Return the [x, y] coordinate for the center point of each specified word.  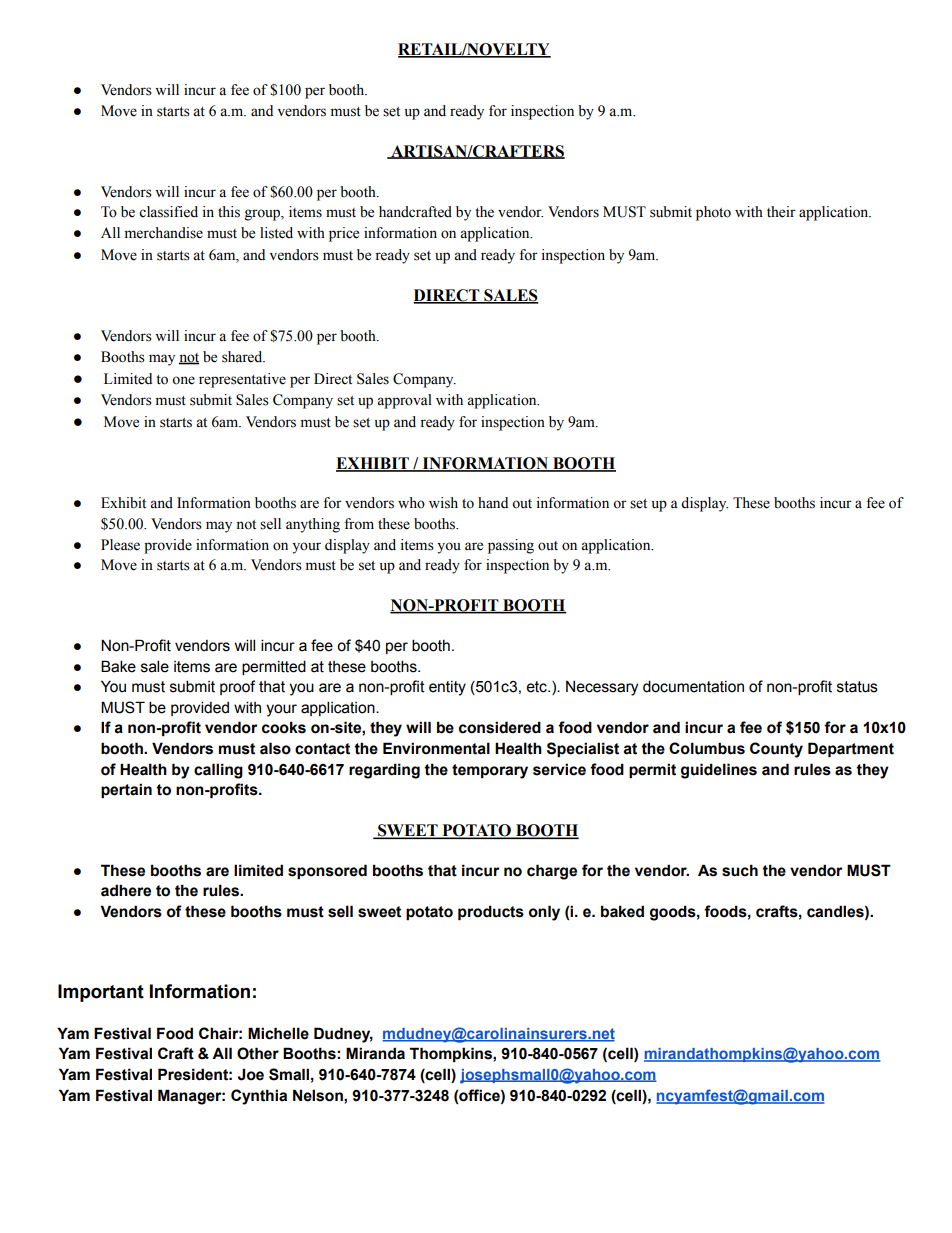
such [740, 870]
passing [511, 546]
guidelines [719, 771]
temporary [490, 771]
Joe [251, 1074]
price [344, 234]
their [781, 212]
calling [218, 771]
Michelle [278, 1033]
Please [120, 545]
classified [168, 212]
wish [443, 503]
